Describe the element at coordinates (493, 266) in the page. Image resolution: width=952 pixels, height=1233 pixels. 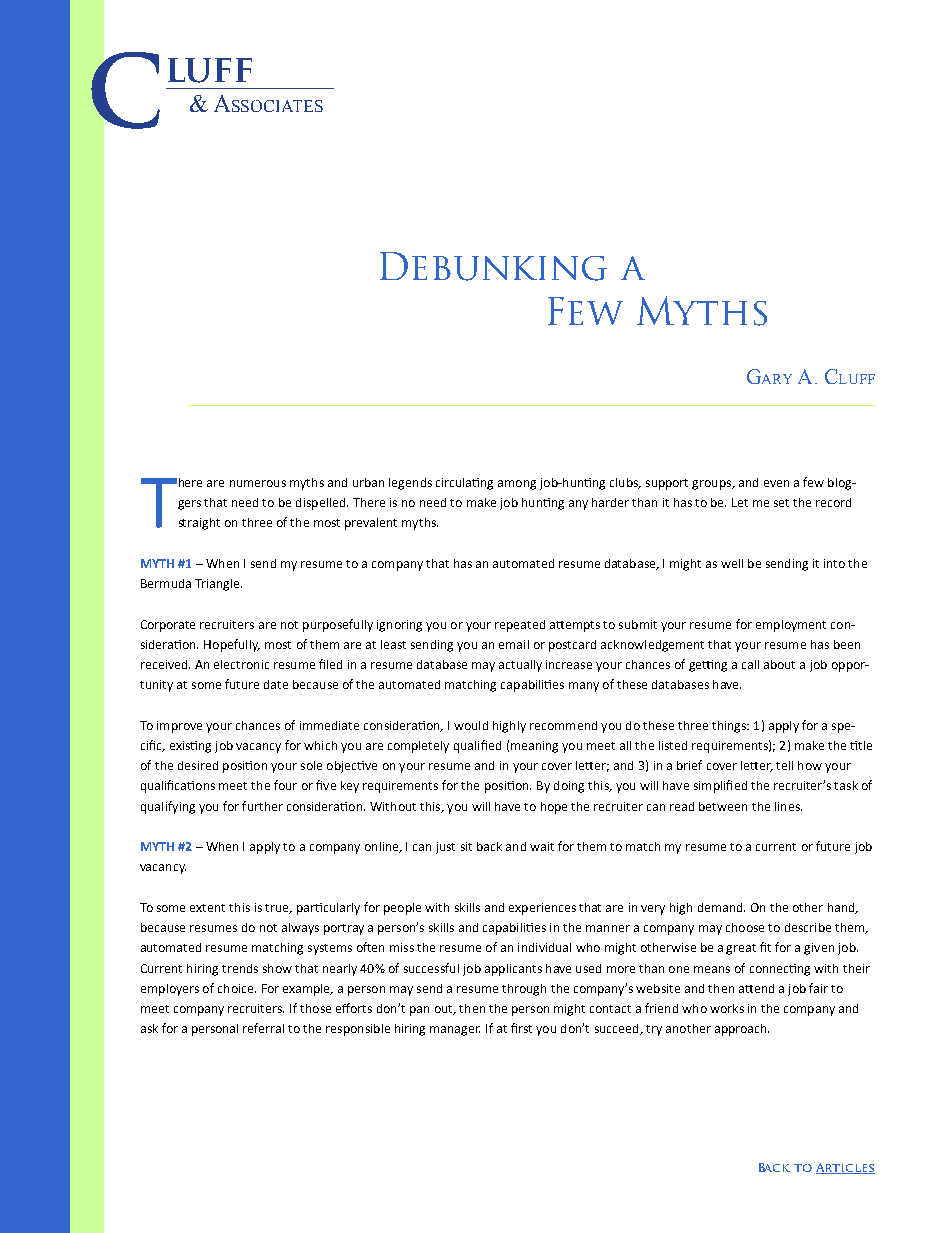
I see `Debunking` at that location.
